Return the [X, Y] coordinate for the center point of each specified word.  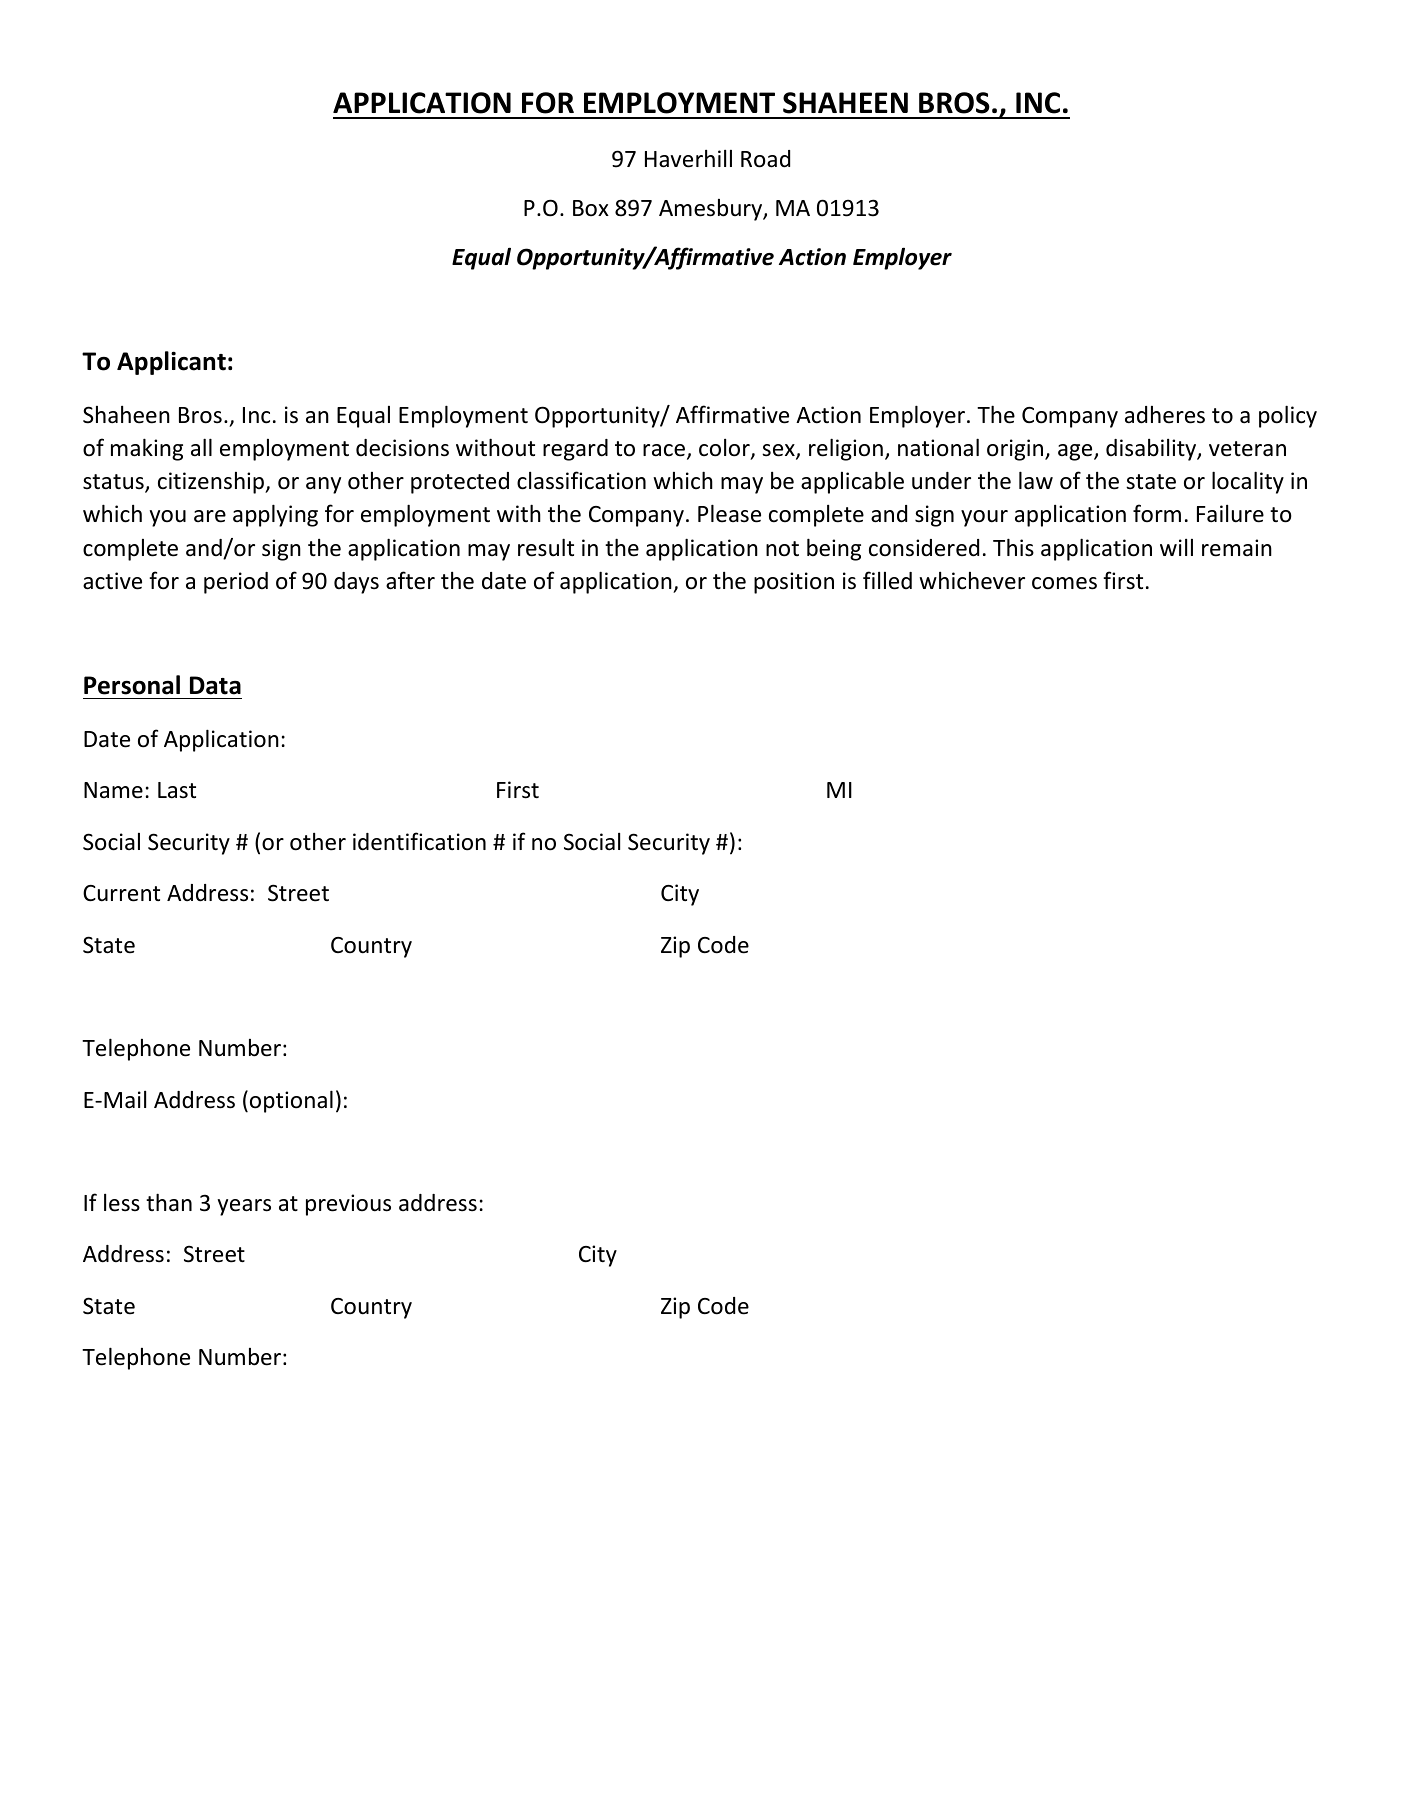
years [244, 1207]
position [794, 583]
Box [591, 208]
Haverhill [688, 159]
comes [1064, 583]
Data [215, 685]
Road [765, 159]
